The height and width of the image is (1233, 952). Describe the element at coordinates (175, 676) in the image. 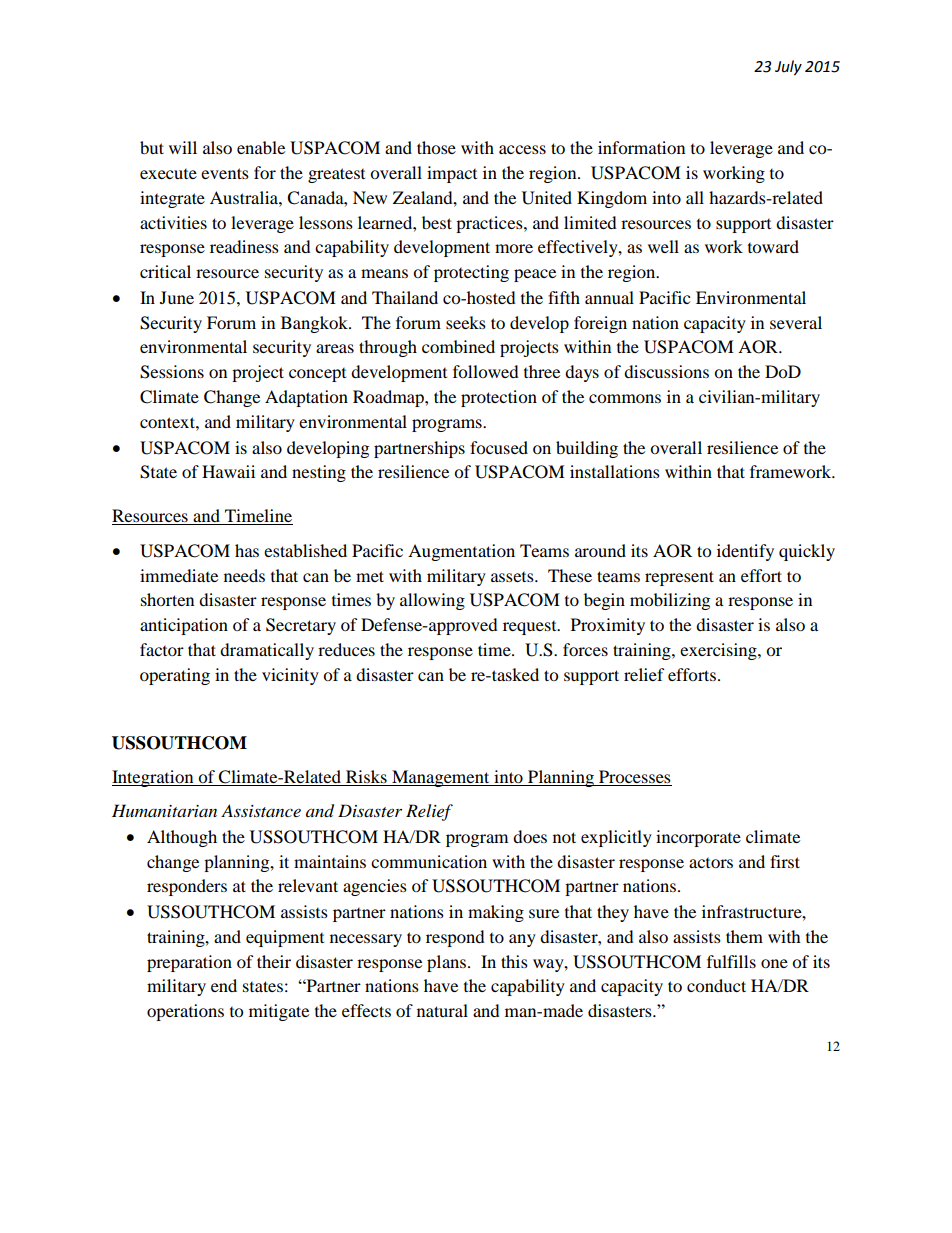

I see `operating` at that location.
